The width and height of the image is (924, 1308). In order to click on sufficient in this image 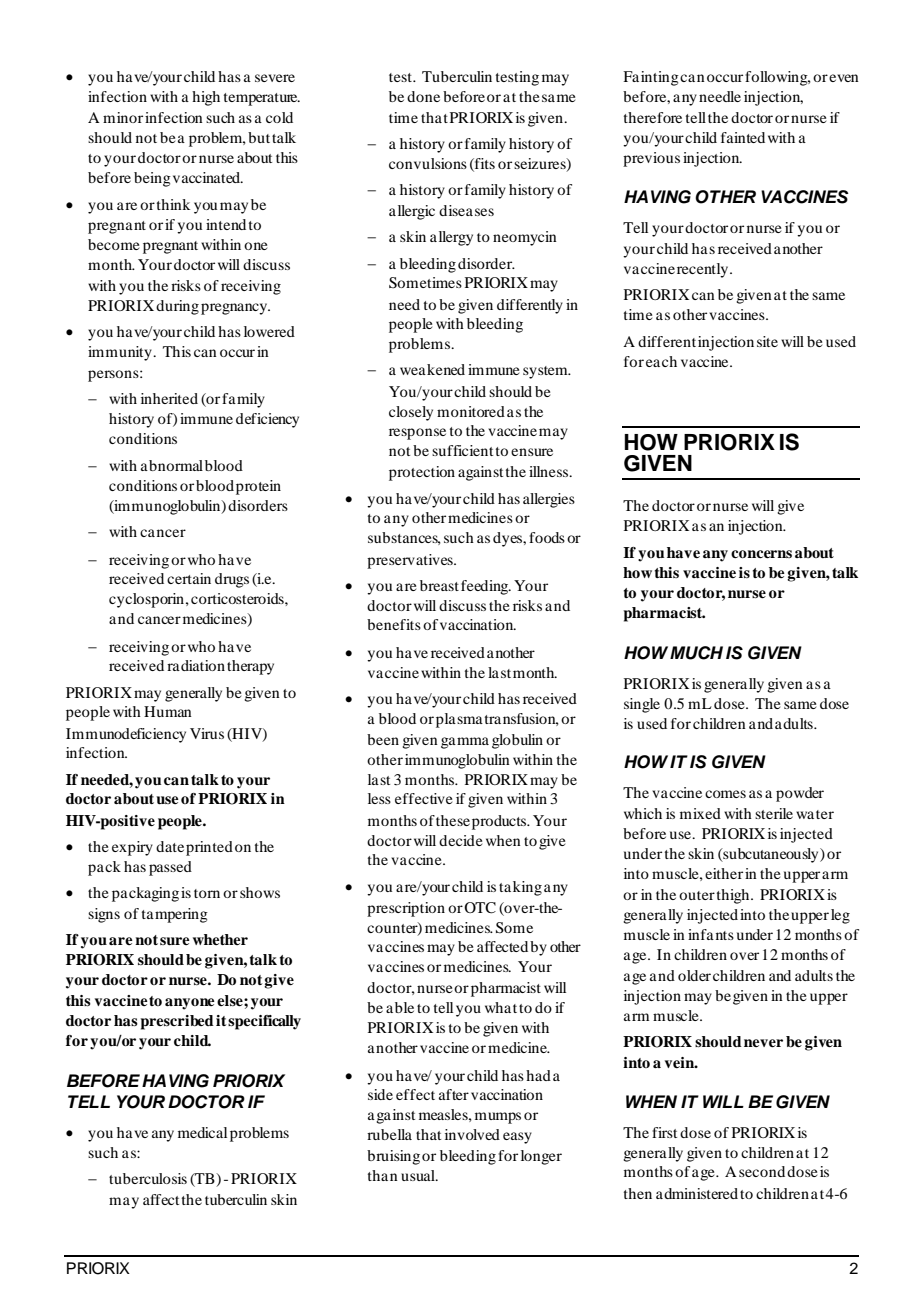, I will do `click(462, 450)`.
